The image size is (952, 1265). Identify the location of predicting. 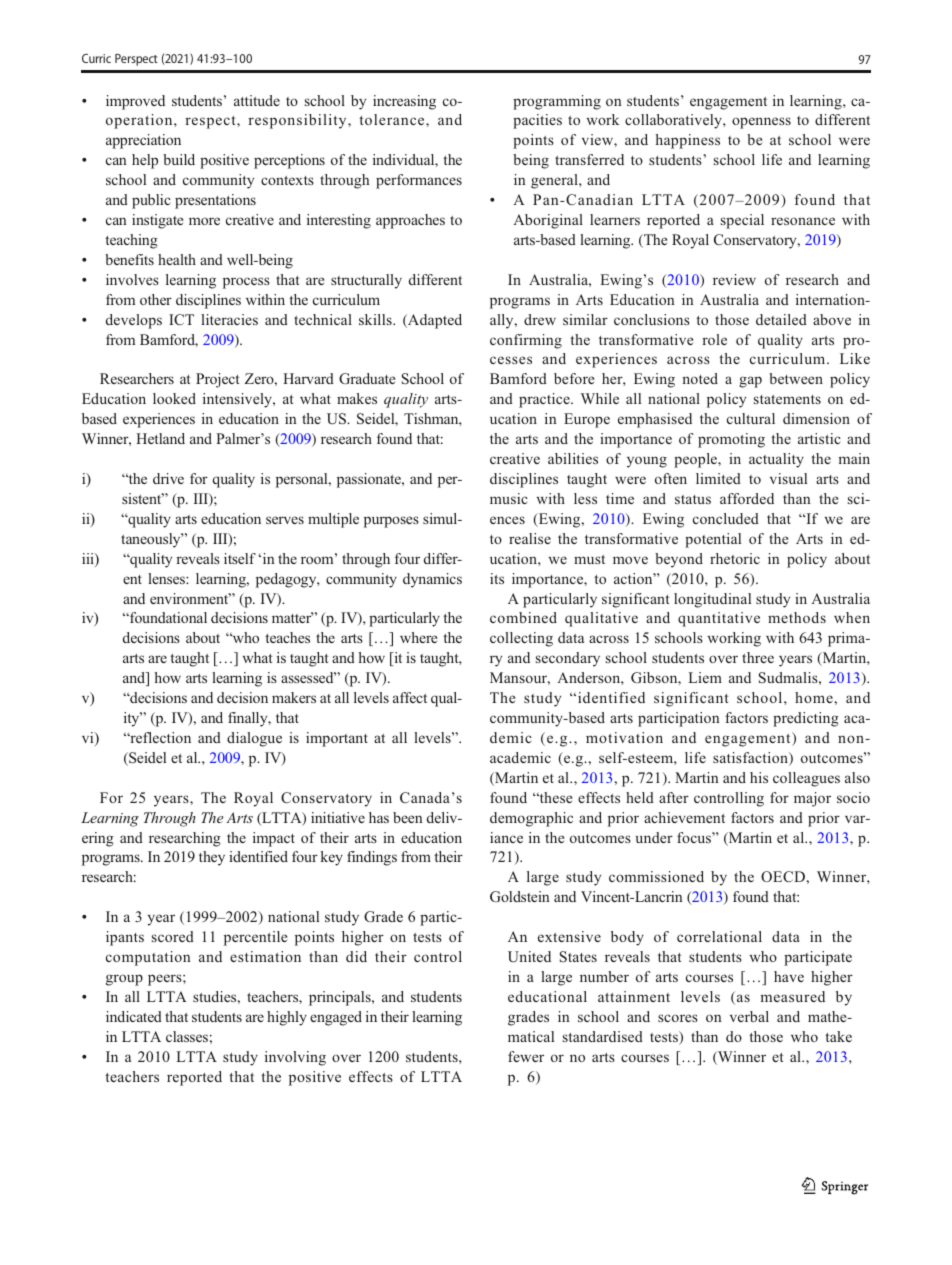
(806, 719).
